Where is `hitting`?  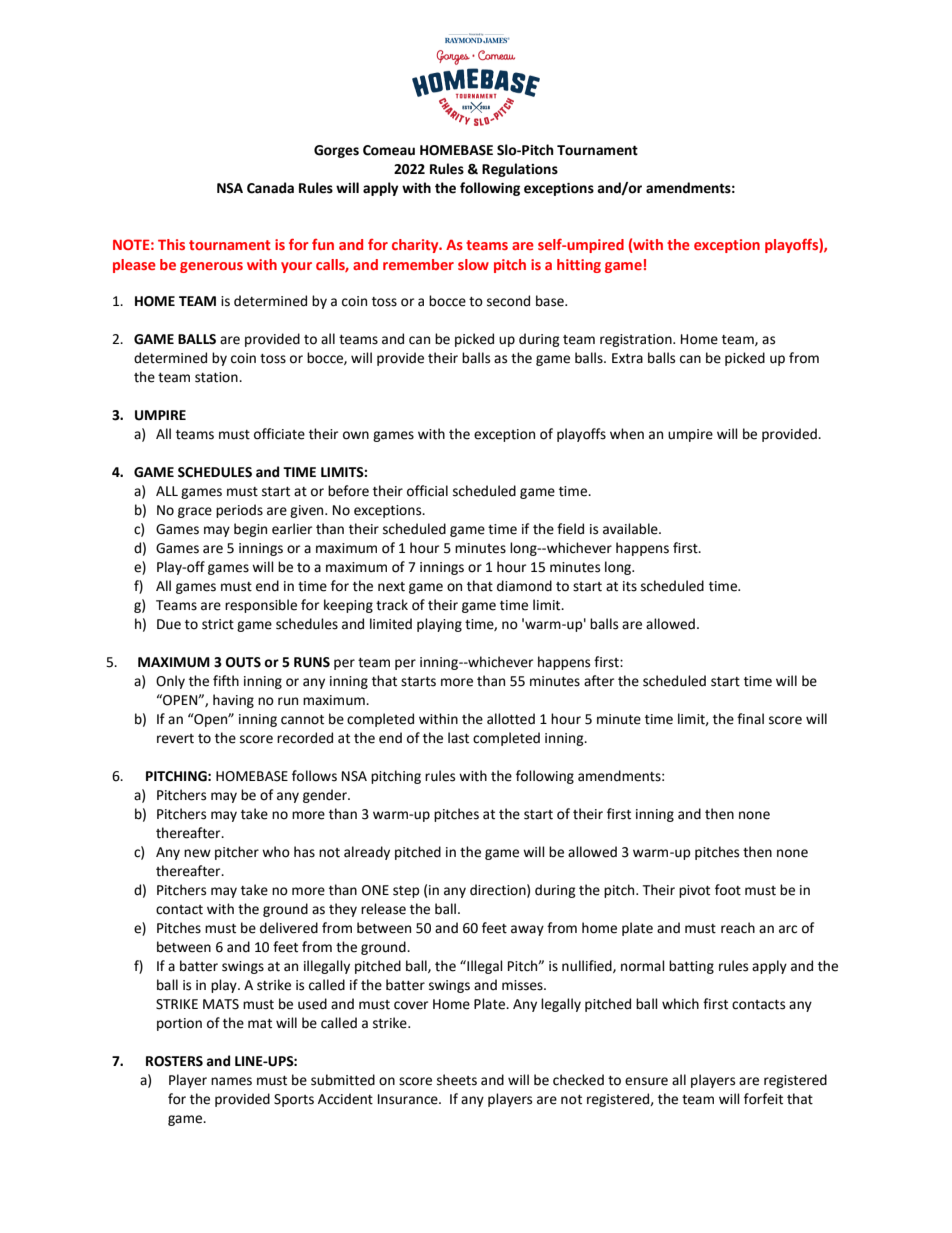 hitting is located at coordinates (579, 266).
